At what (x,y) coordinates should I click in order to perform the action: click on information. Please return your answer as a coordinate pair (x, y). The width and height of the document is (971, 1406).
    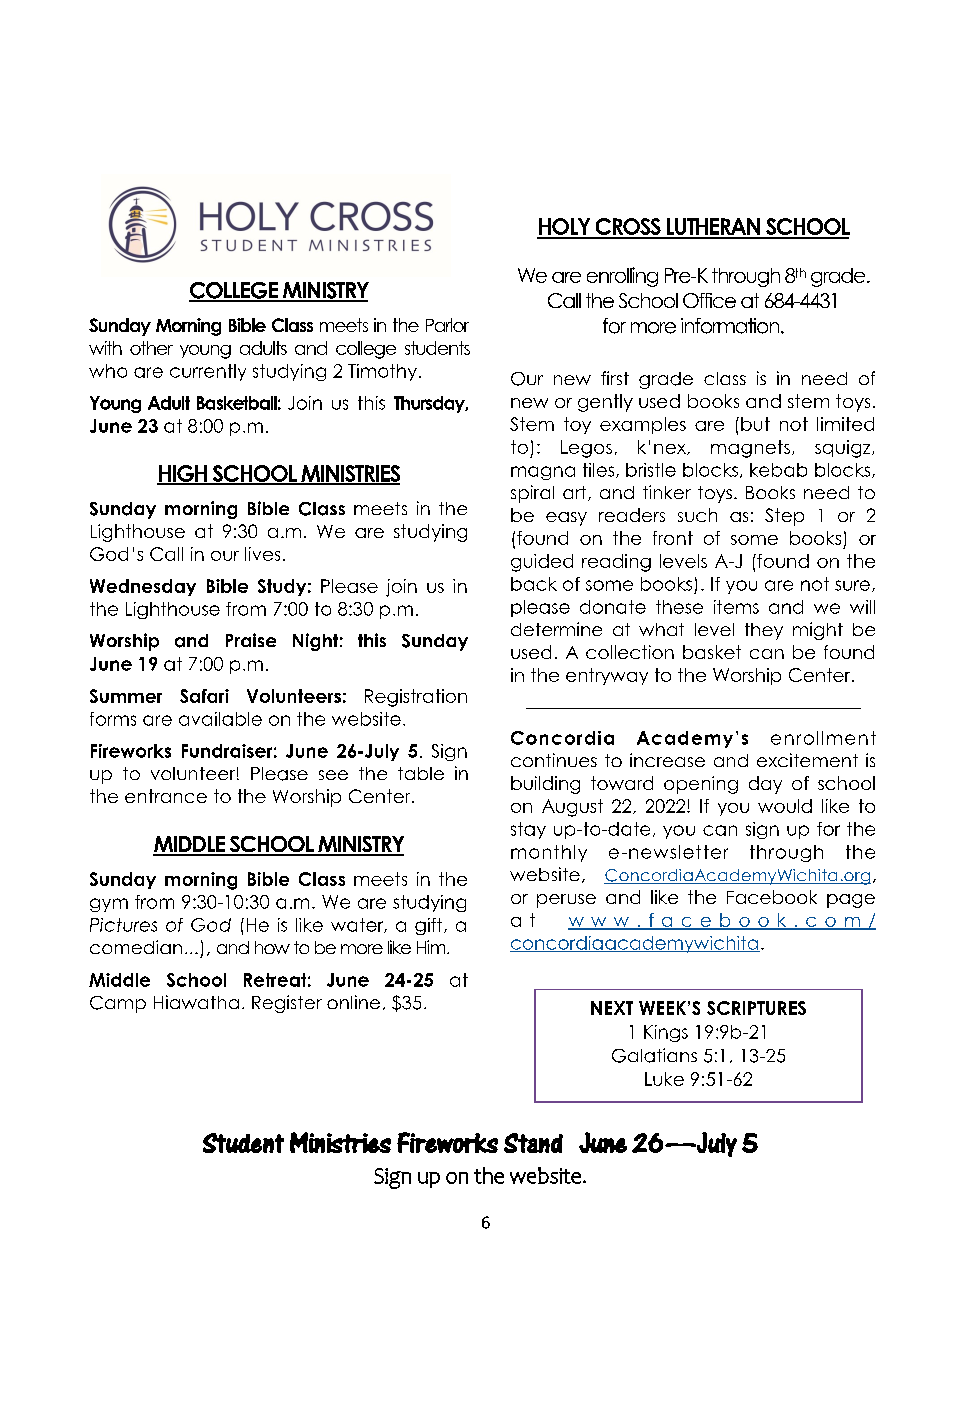
    Looking at the image, I should click on (731, 326).
